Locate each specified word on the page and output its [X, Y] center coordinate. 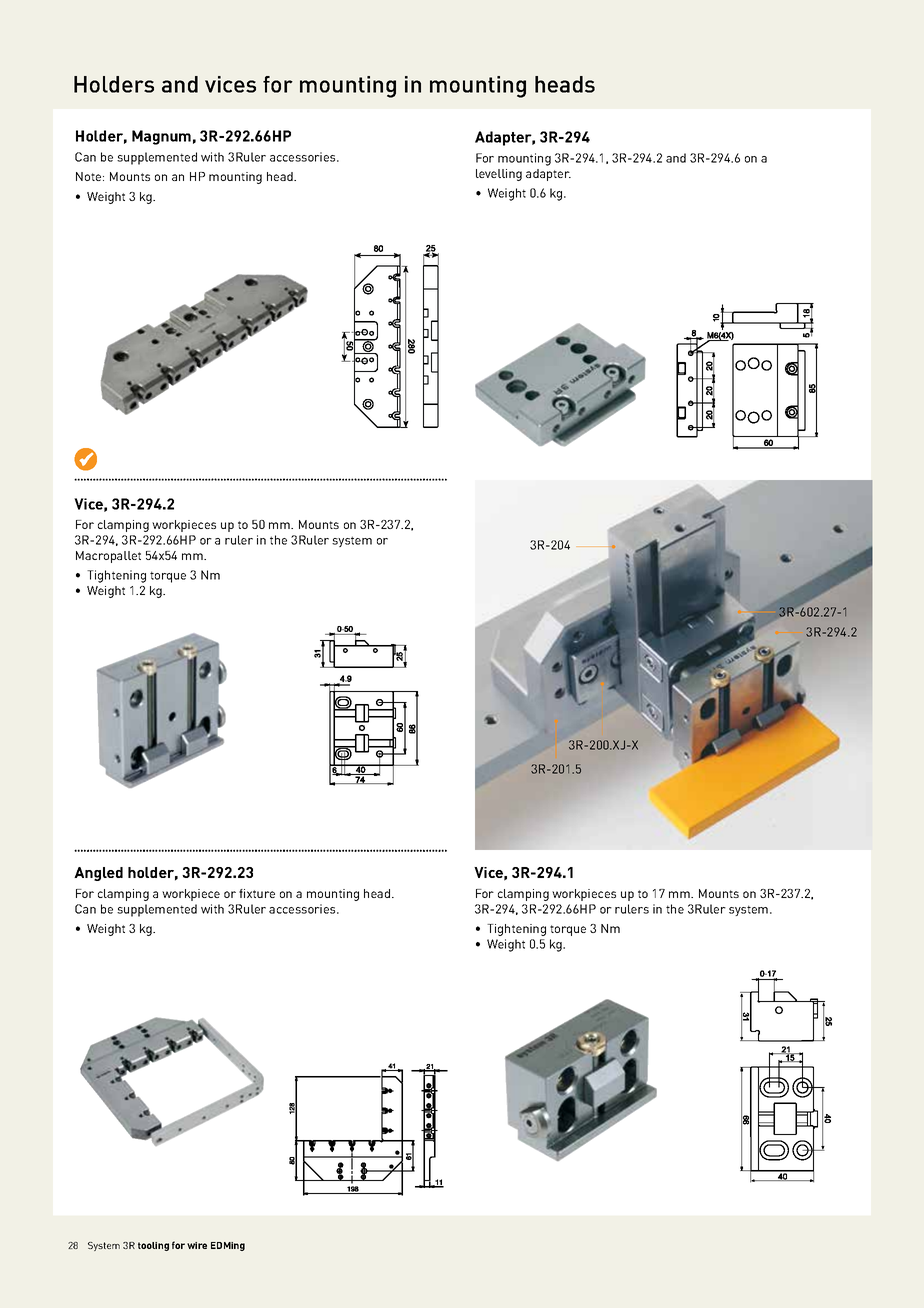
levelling [499, 175]
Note [90, 176]
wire [197, 1245]
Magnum [161, 137]
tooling [153, 1246]
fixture [257, 893]
